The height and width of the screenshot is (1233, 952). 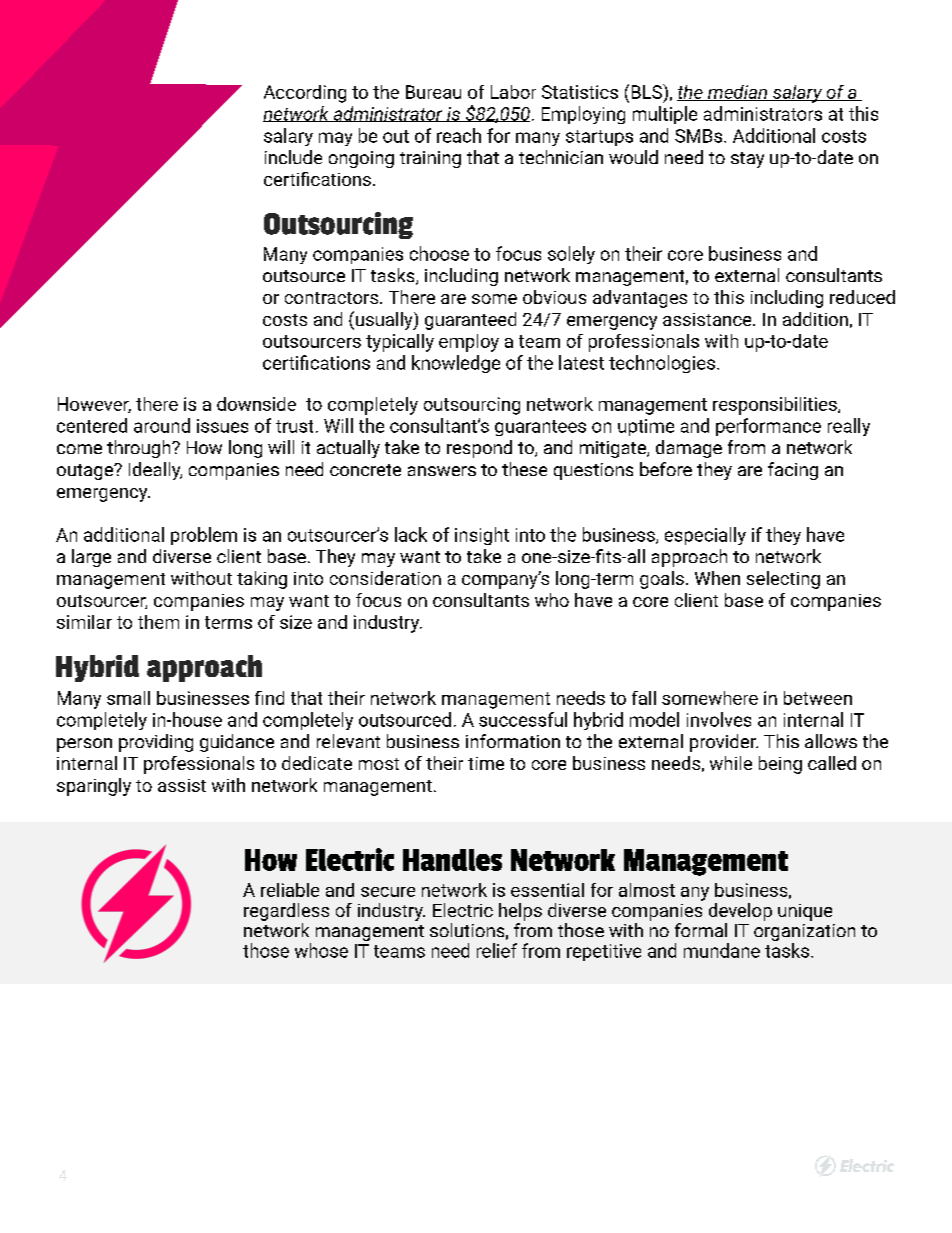 I want to click on problem, so click(x=204, y=536).
